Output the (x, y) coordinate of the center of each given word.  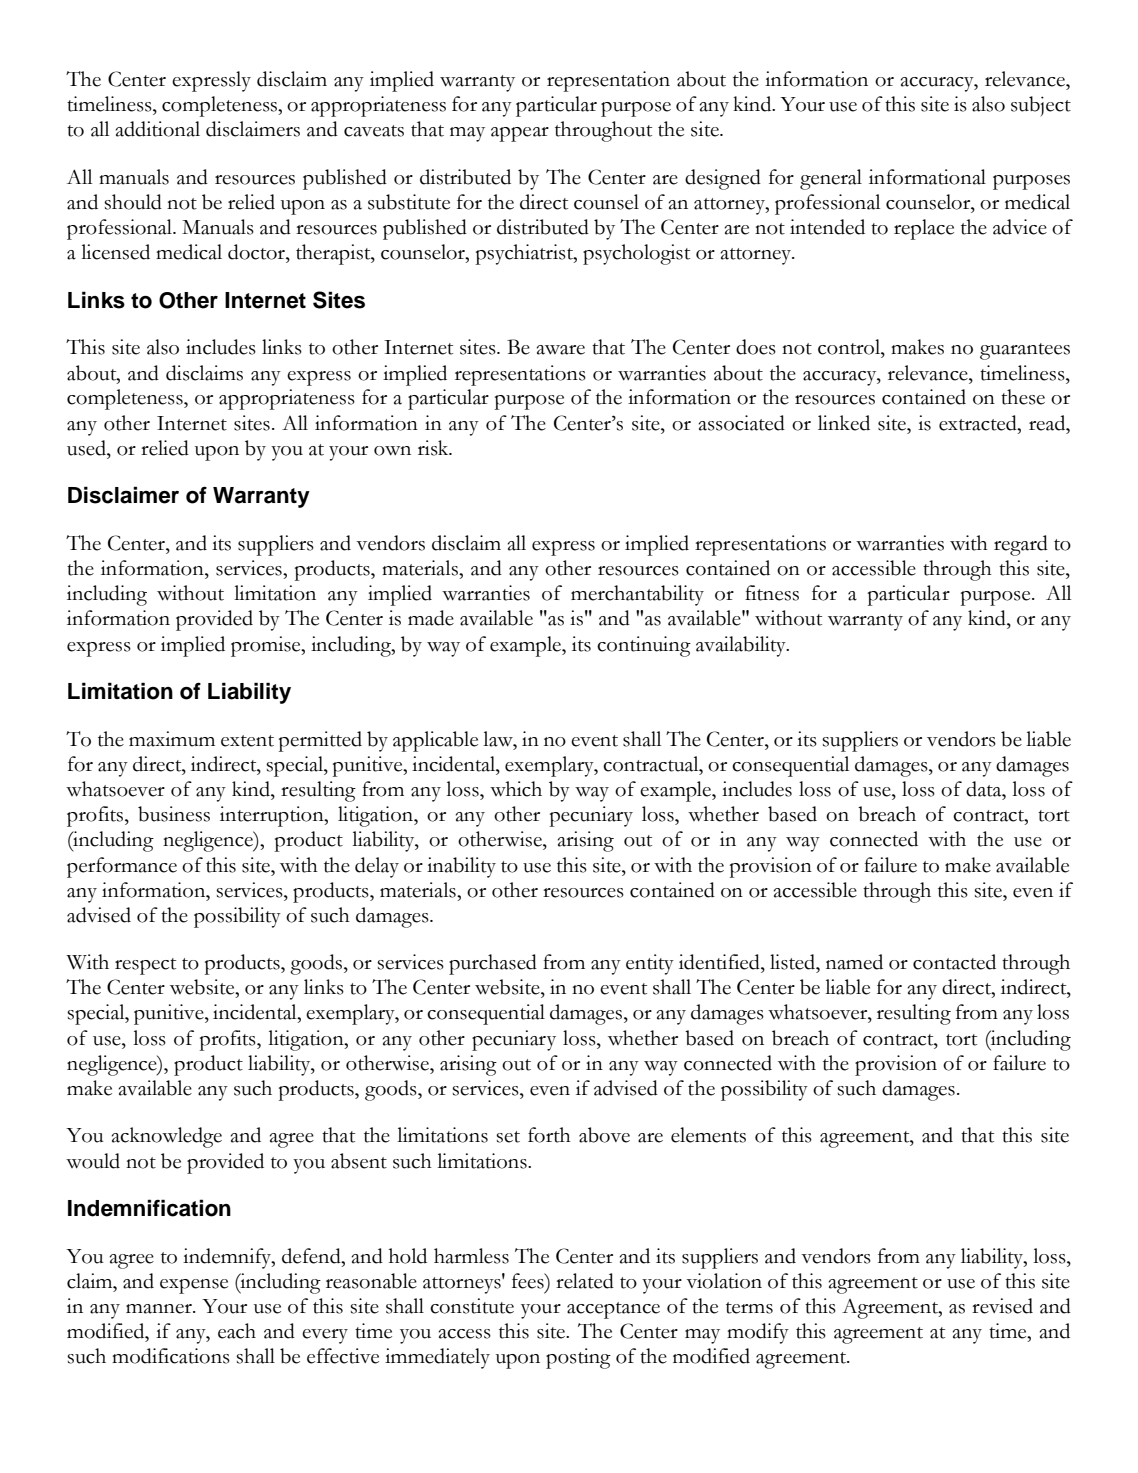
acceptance (613, 1310)
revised (1002, 1306)
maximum (172, 739)
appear (520, 134)
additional (158, 129)
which (516, 789)
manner (160, 1309)
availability (742, 646)
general (831, 179)
